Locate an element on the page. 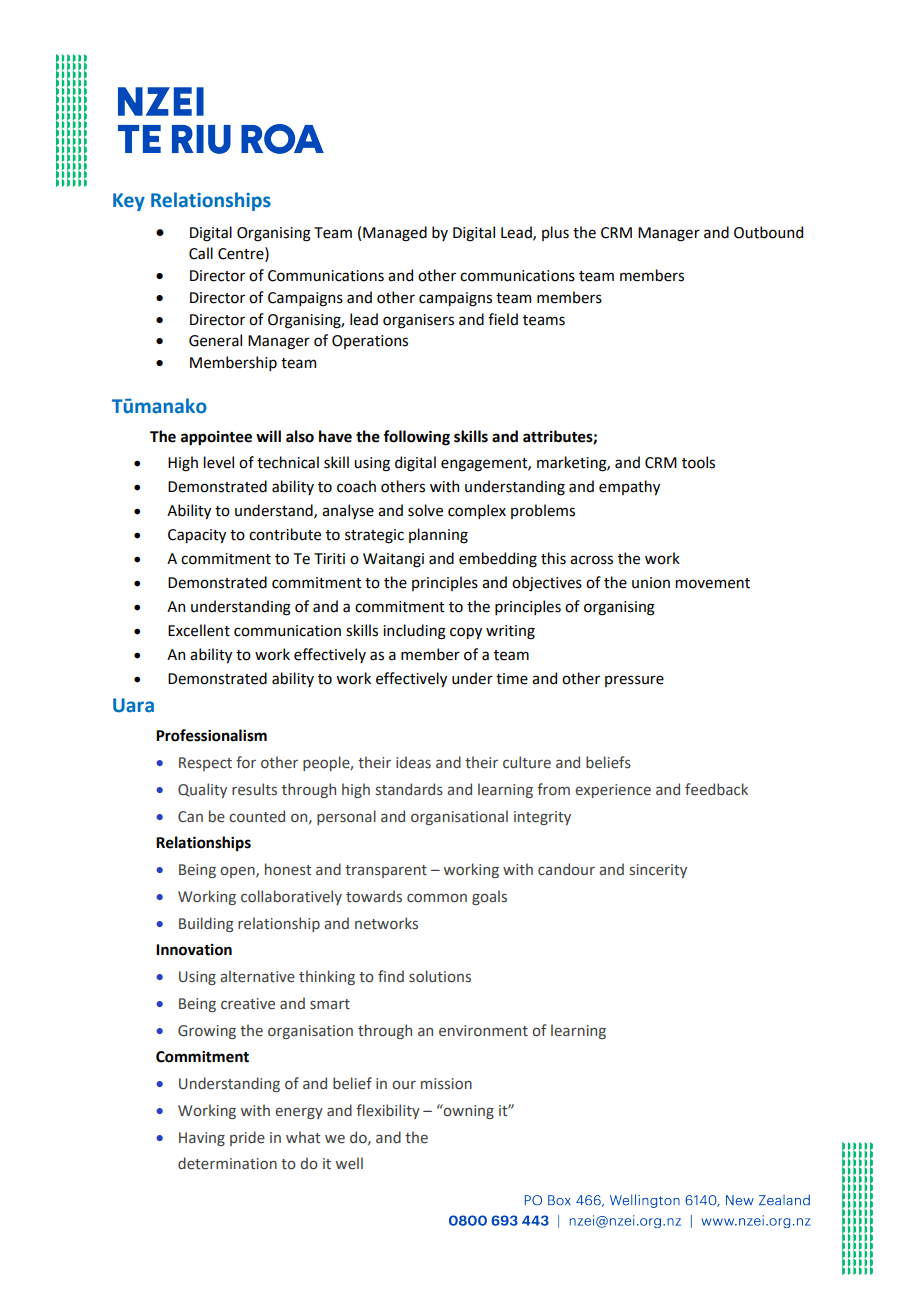 The height and width of the image is (1308, 924). sincerity is located at coordinates (658, 871).
